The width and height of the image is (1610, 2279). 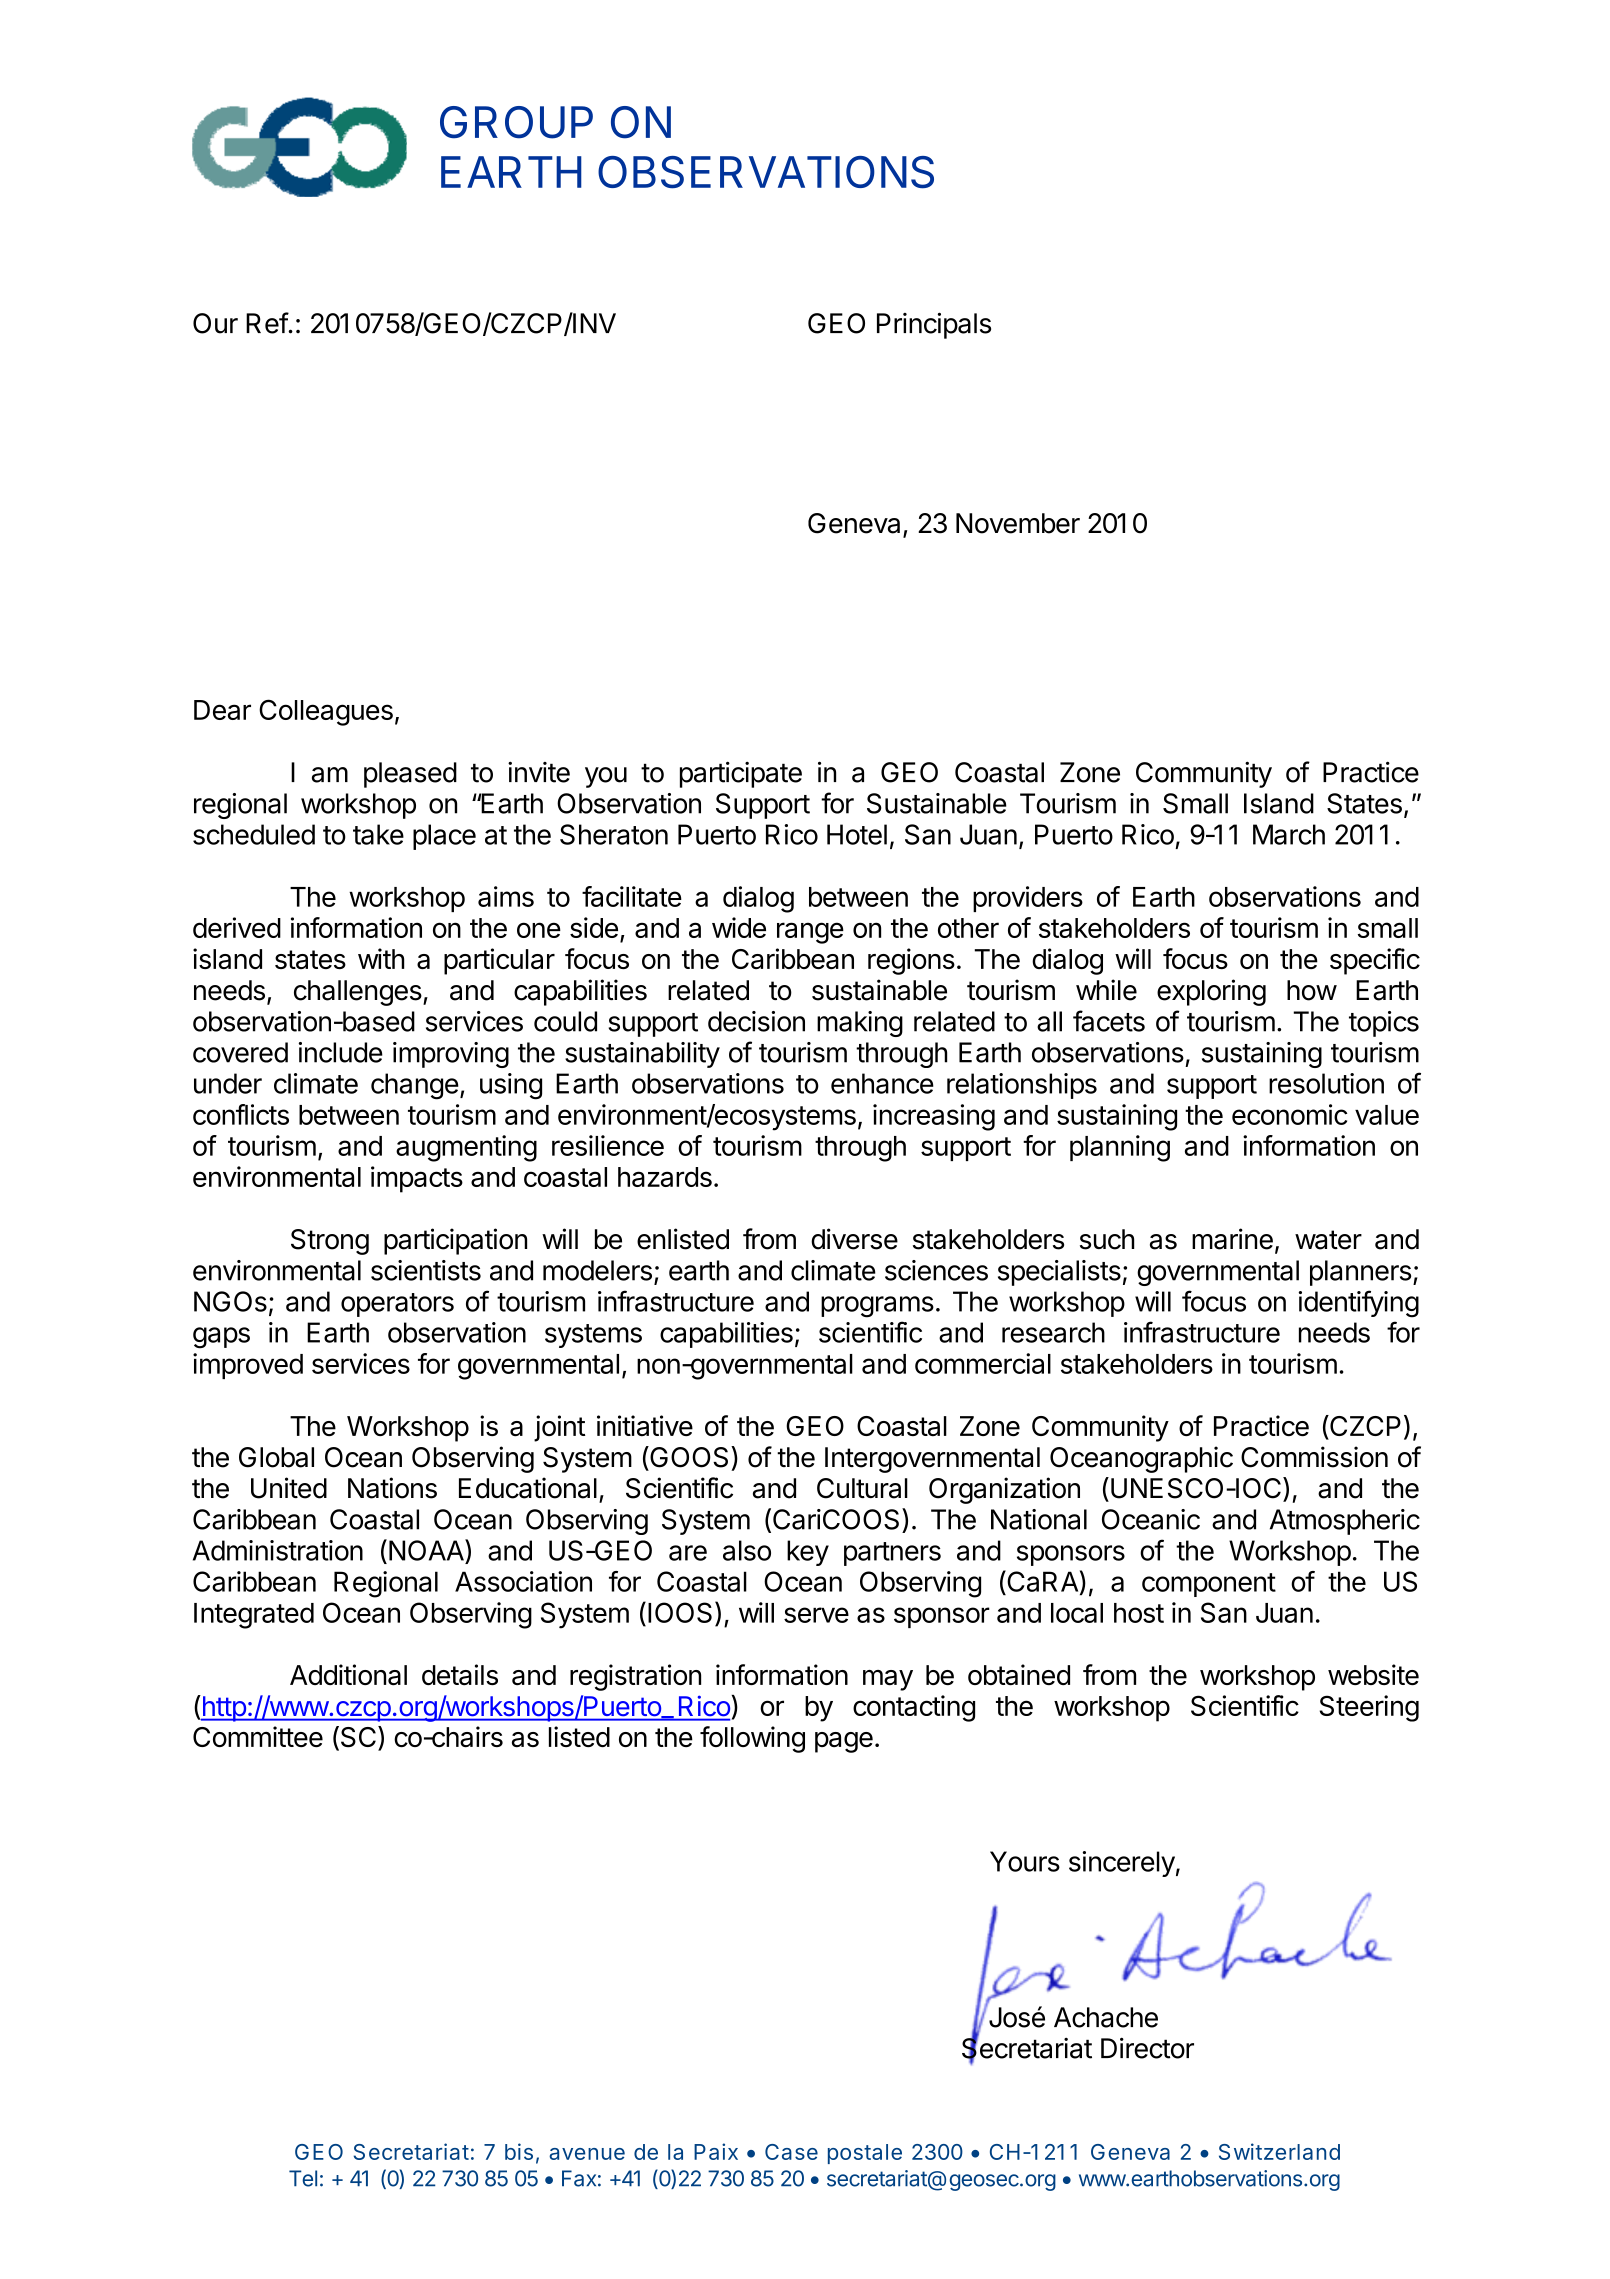 I want to click on Principals, so click(x=934, y=325).
